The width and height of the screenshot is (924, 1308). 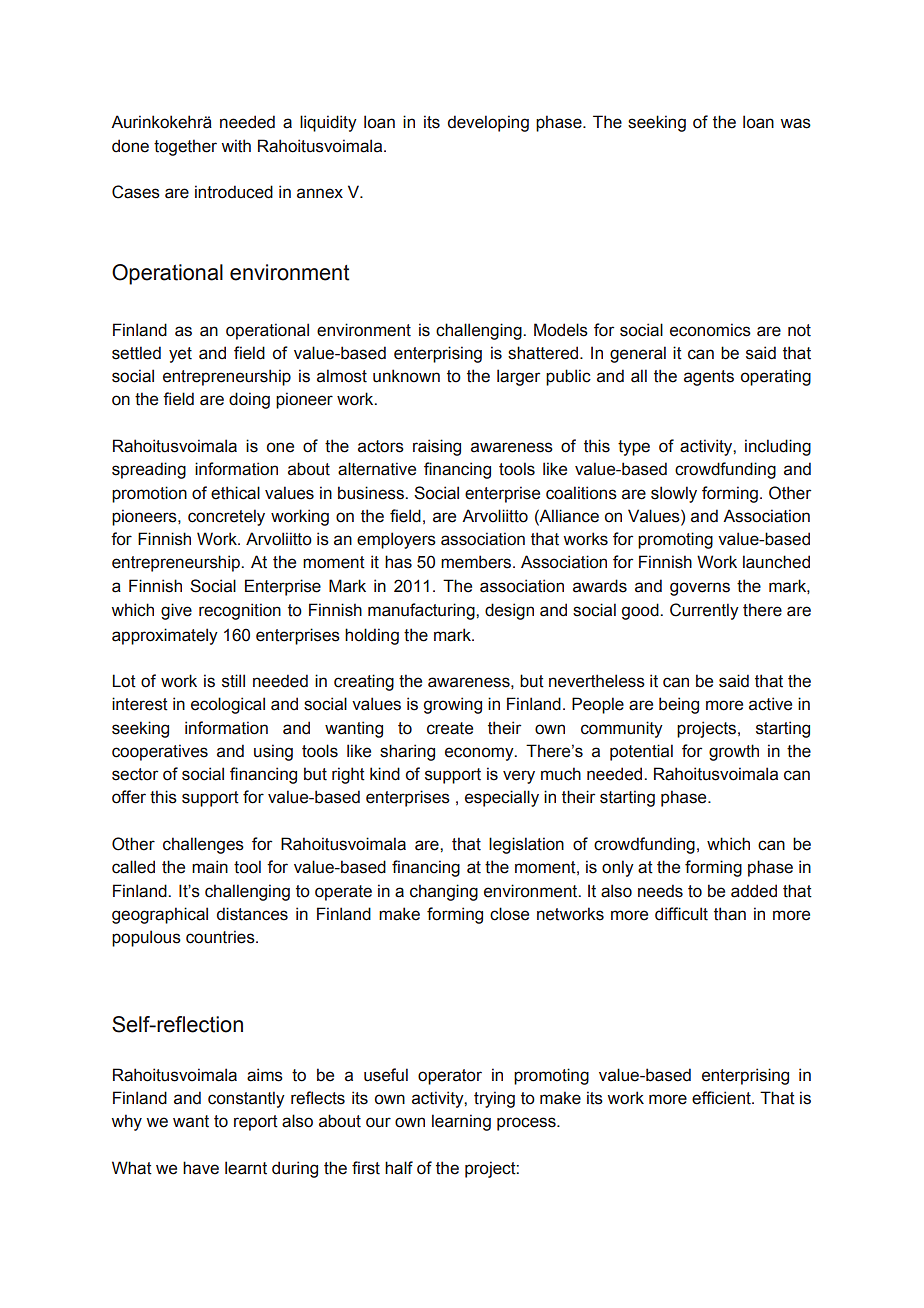 What do you see at coordinates (488, 123) in the screenshot?
I see `developing` at bounding box center [488, 123].
